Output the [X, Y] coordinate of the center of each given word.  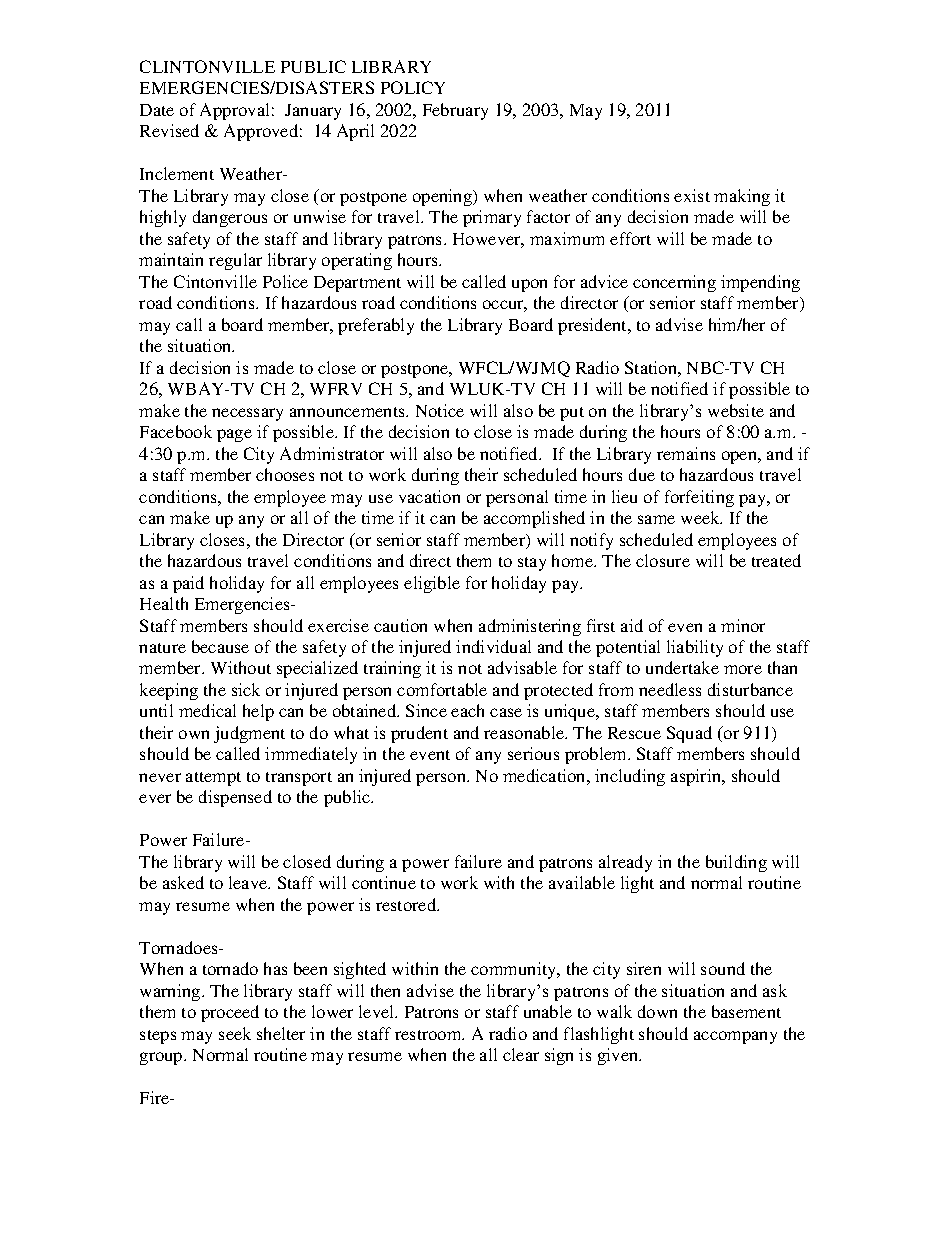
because [220, 646]
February [455, 111]
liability [695, 648]
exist [692, 195]
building [736, 863]
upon [529, 285]
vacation [429, 496]
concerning [674, 283]
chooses [285, 474]
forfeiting [699, 498]
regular [235, 261]
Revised [169, 130]
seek [235, 1033]
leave [249, 882]
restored [407, 904]
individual [493, 646]
